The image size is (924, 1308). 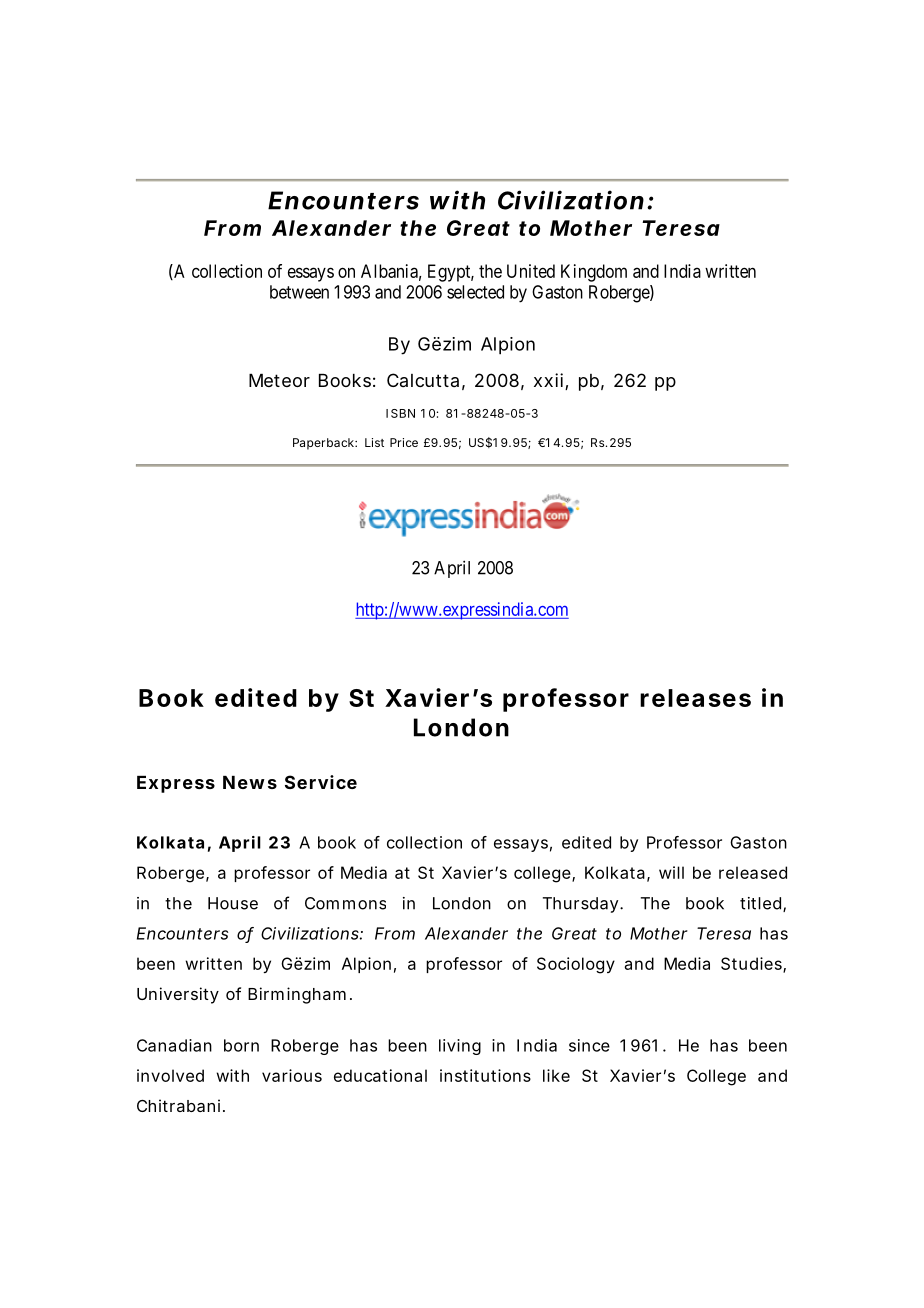 What do you see at coordinates (589, 1045) in the screenshot?
I see `since` at bounding box center [589, 1045].
